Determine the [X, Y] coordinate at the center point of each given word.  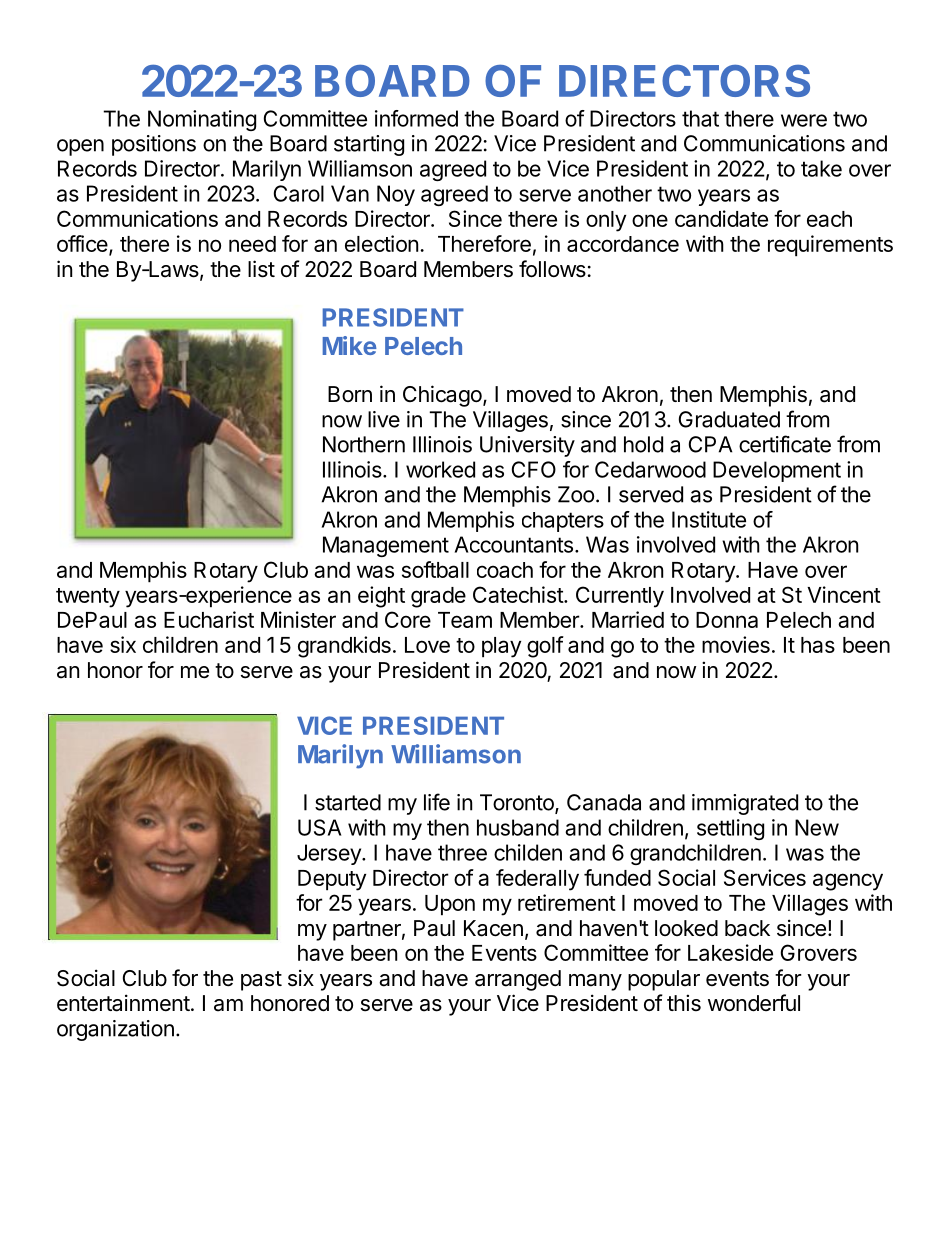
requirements [830, 246]
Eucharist [209, 619]
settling [730, 829]
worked [440, 469]
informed [416, 118]
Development [777, 471]
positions [154, 145]
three [462, 852]
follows [552, 269]
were [804, 120]
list [261, 269]
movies [736, 644]
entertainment [123, 1003]
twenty [88, 598]
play [501, 647]
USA [319, 827]
